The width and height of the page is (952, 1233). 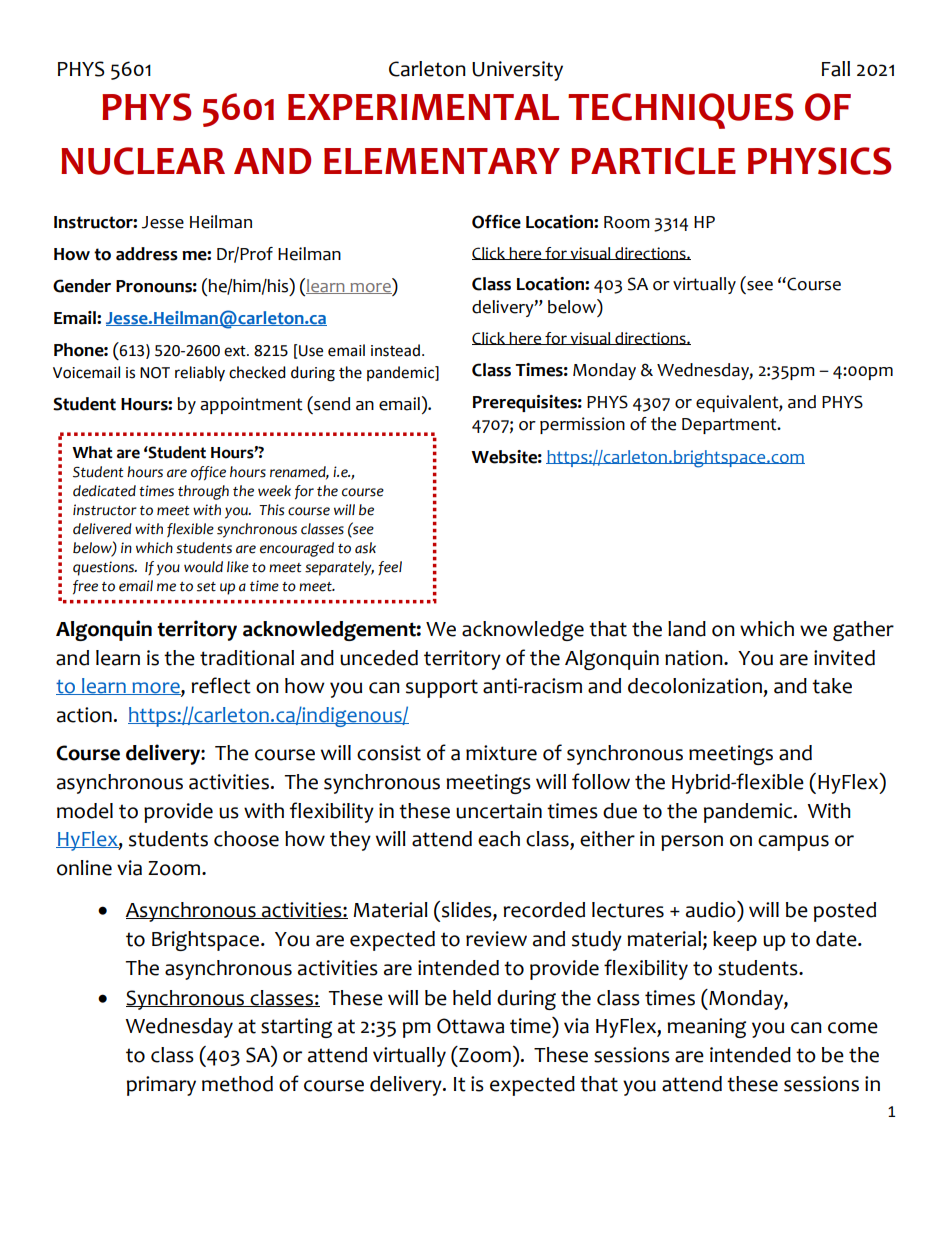 What do you see at coordinates (161, 1086) in the page?
I see `primary` at bounding box center [161, 1086].
